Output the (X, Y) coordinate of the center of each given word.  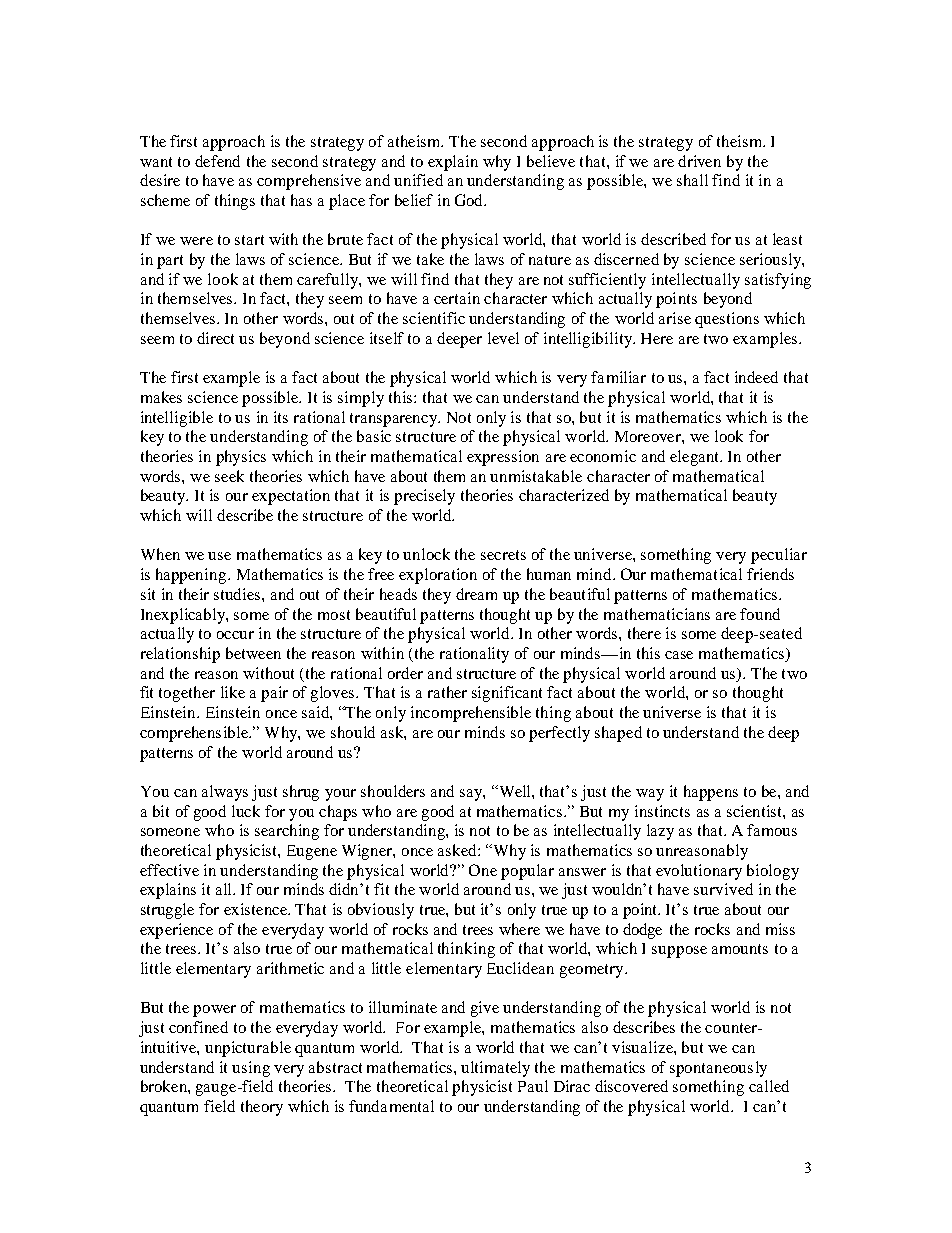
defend (217, 161)
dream (476, 594)
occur (235, 635)
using (251, 1069)
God (470, 200)
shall (692, 180)
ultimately (495, 1069)
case (679, 655)
